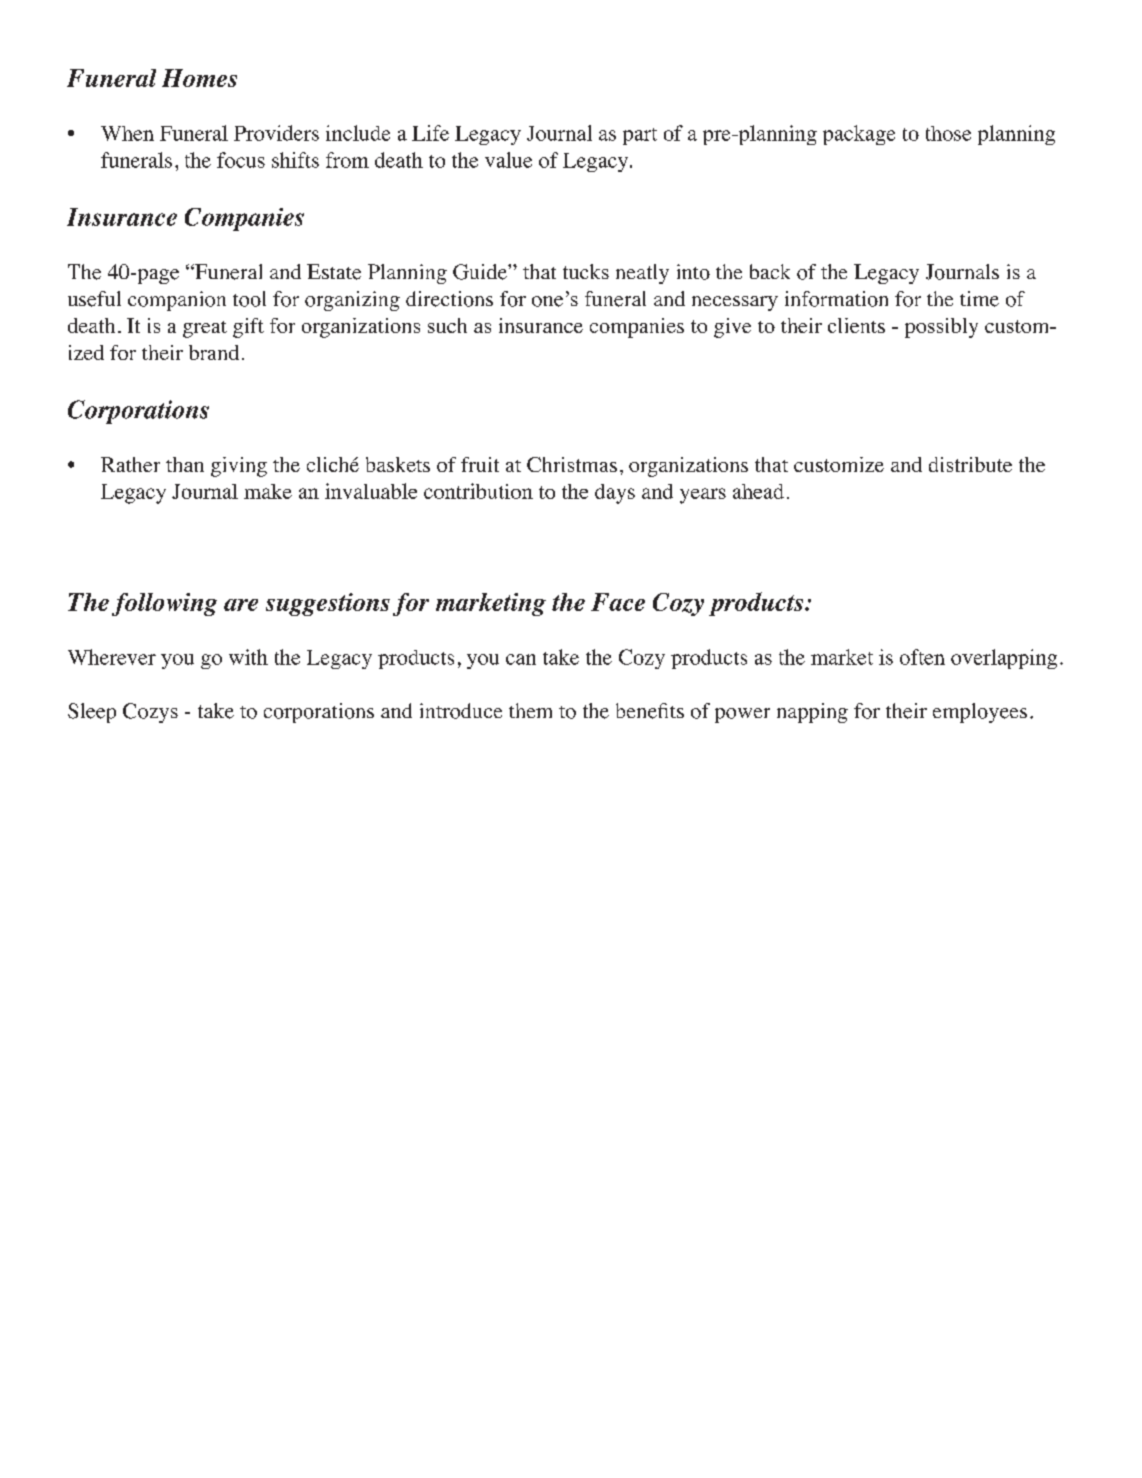 Image resolution: width=1142 pixels, height=1478 pixels. Describe the element at coordinates (185, 464) in the page. I see `than` at that location.
